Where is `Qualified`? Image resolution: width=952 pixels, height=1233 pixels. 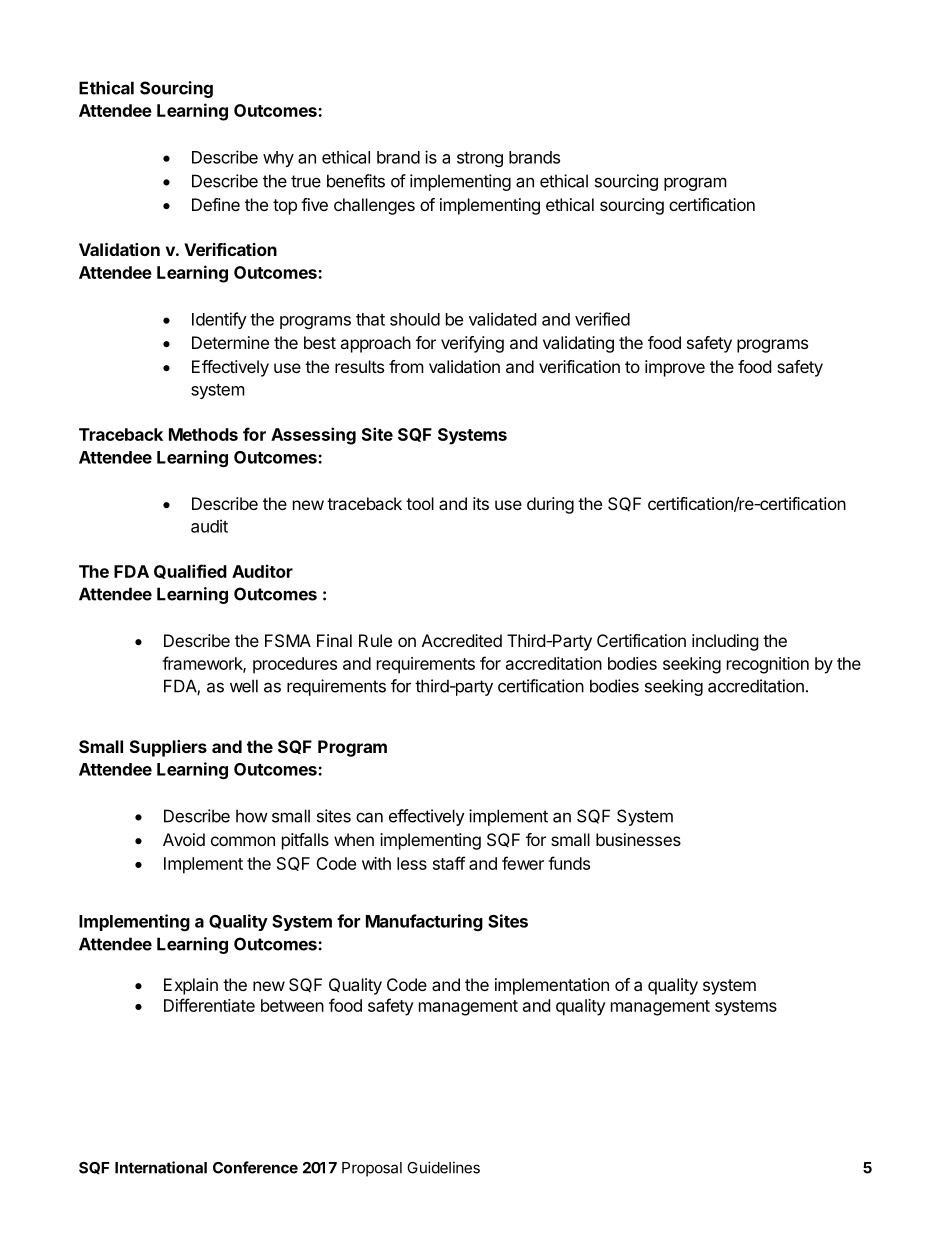 Qualified is located at coordinates (190, 571).
